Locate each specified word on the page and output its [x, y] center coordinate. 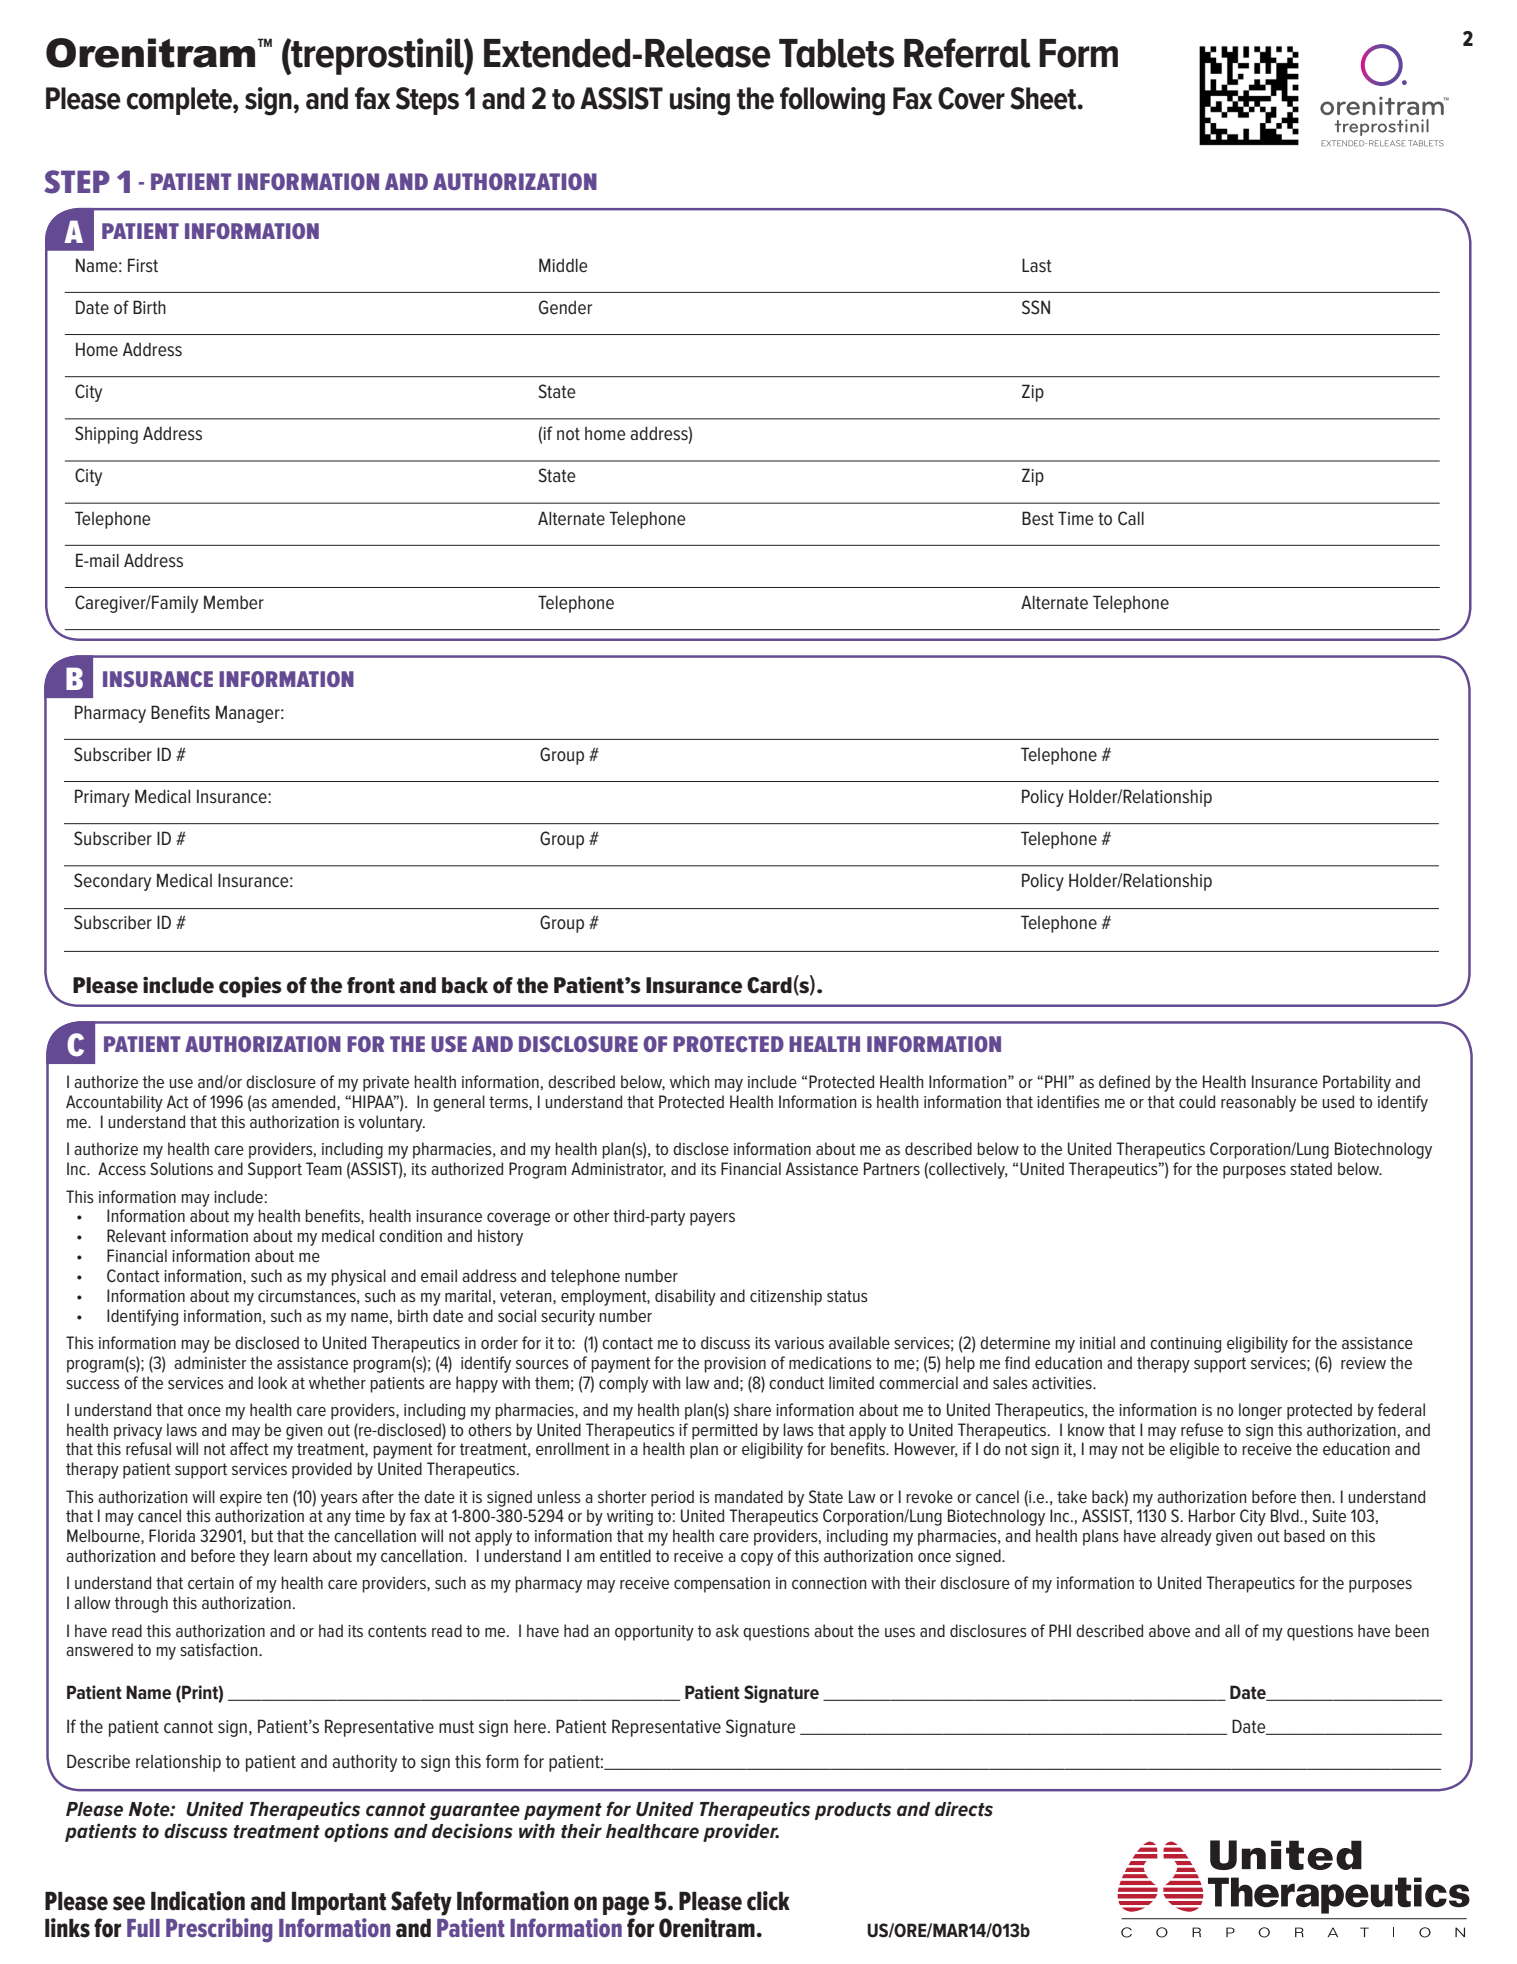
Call [1131, 518]
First [143, 265]
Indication [198, 1901]
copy [757, 1559]
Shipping [106, 435]
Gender [565, 307]
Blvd [1286, 1515]
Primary [102, 798]
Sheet [1044, 98]
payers [712, 1219]
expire [241, 1499]
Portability [1357, 1083]
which [689, 1081]
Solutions [181, 1168]
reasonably [1258, 1103]
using [700, 101]
